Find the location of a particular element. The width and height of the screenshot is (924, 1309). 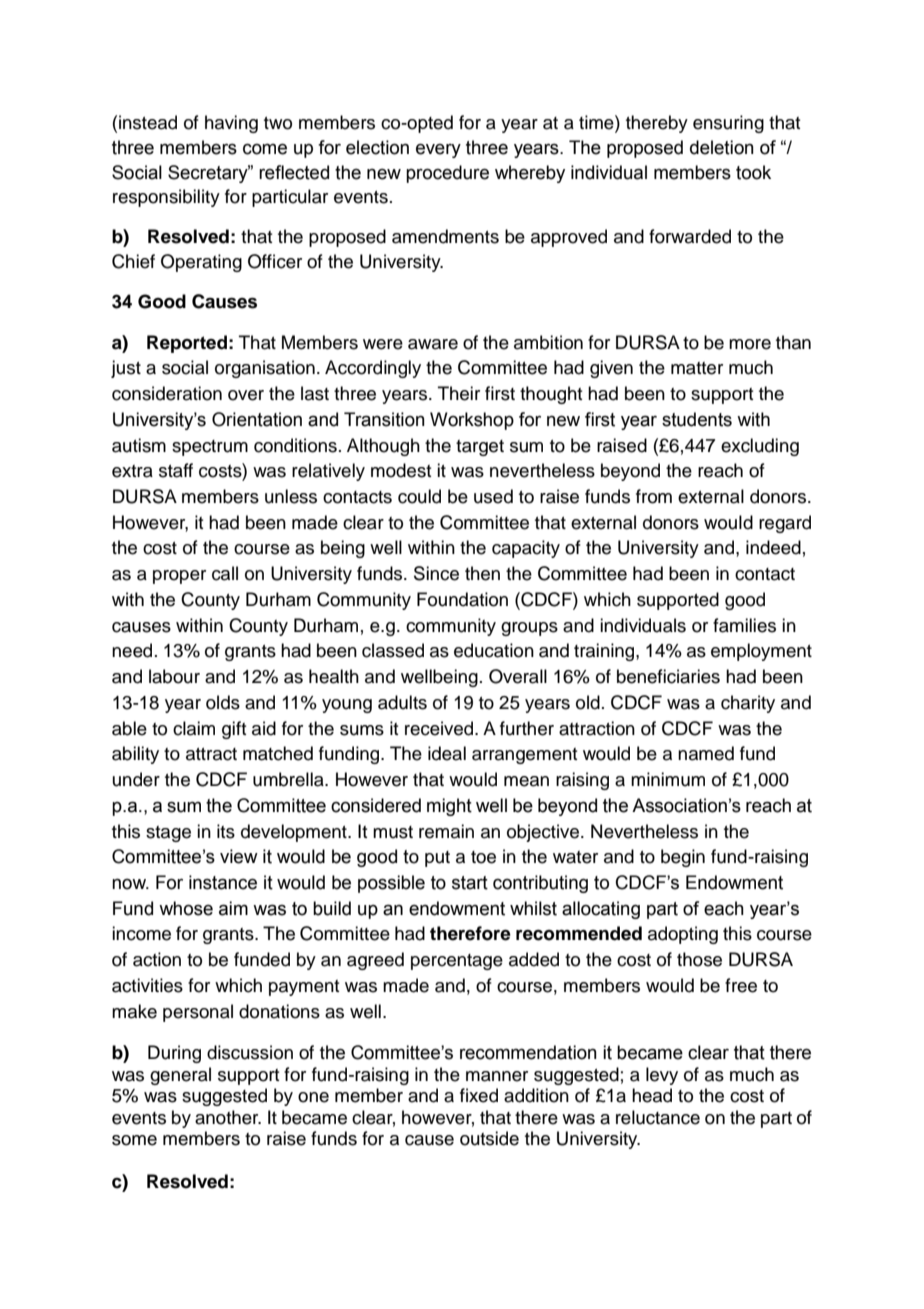

deletion is located at coordinates (722, 147).
